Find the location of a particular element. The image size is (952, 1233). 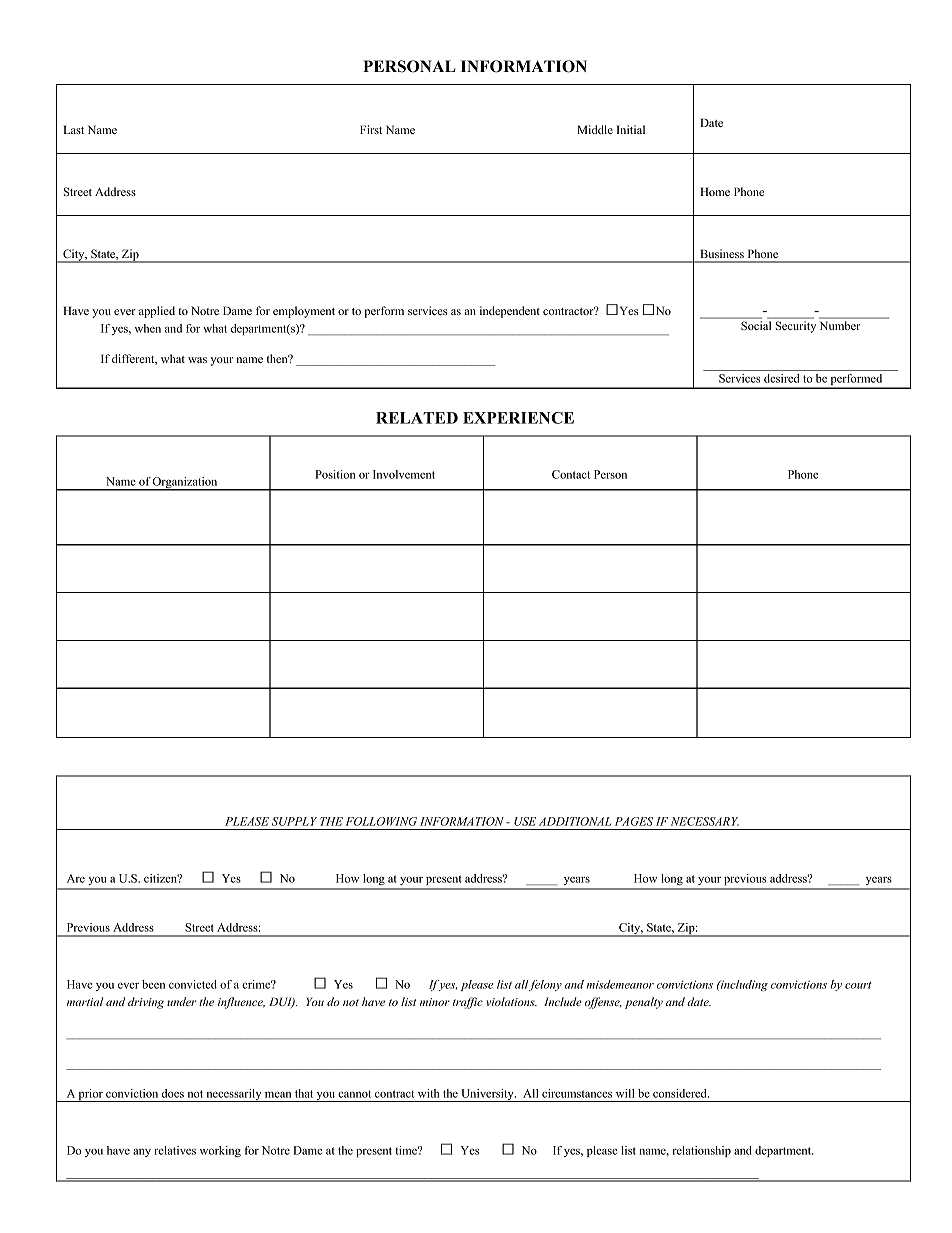

does is located at coordinates (173, 1093).
